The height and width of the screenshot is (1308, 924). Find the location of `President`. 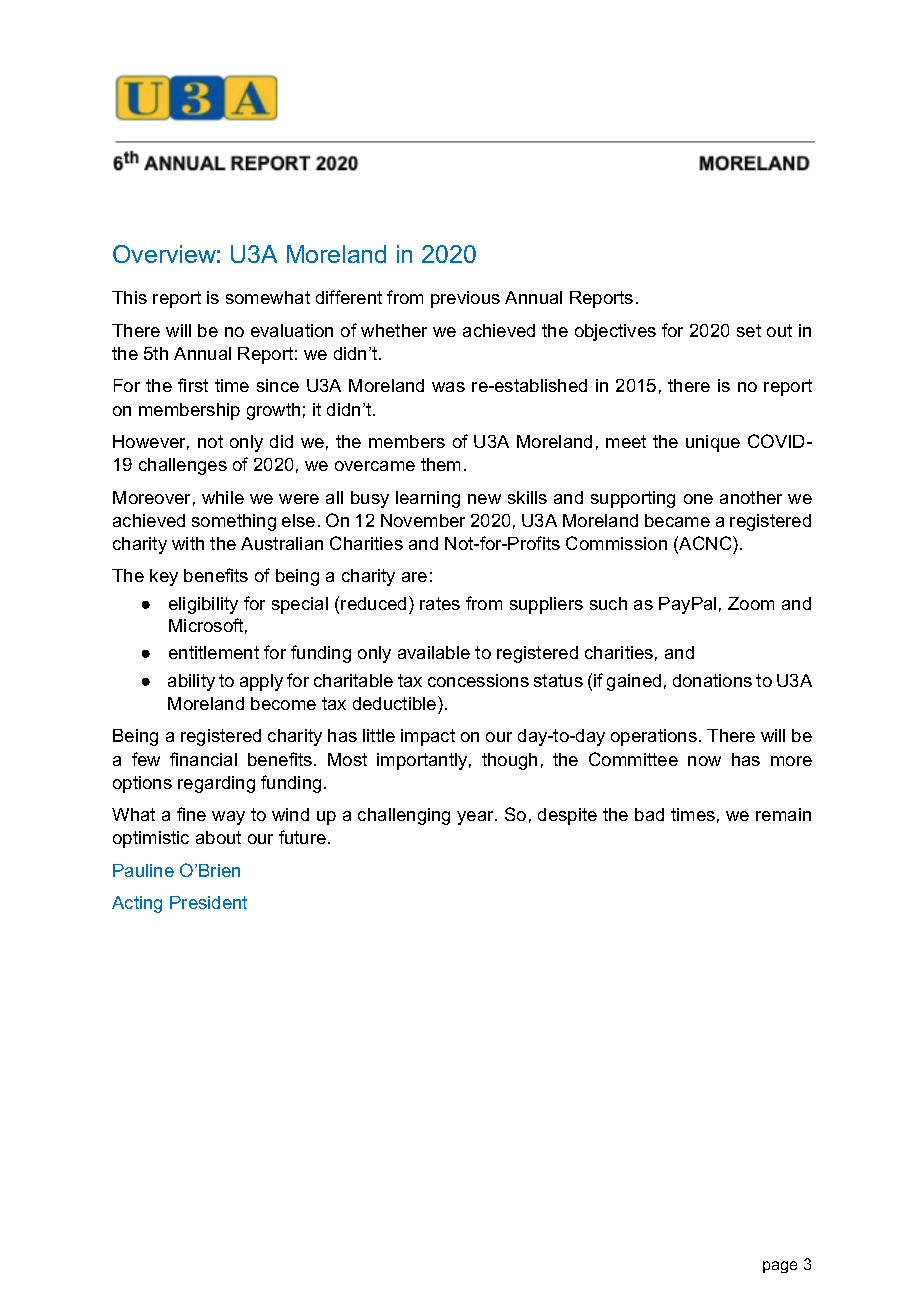

President is located at coordinates (208, 902).
